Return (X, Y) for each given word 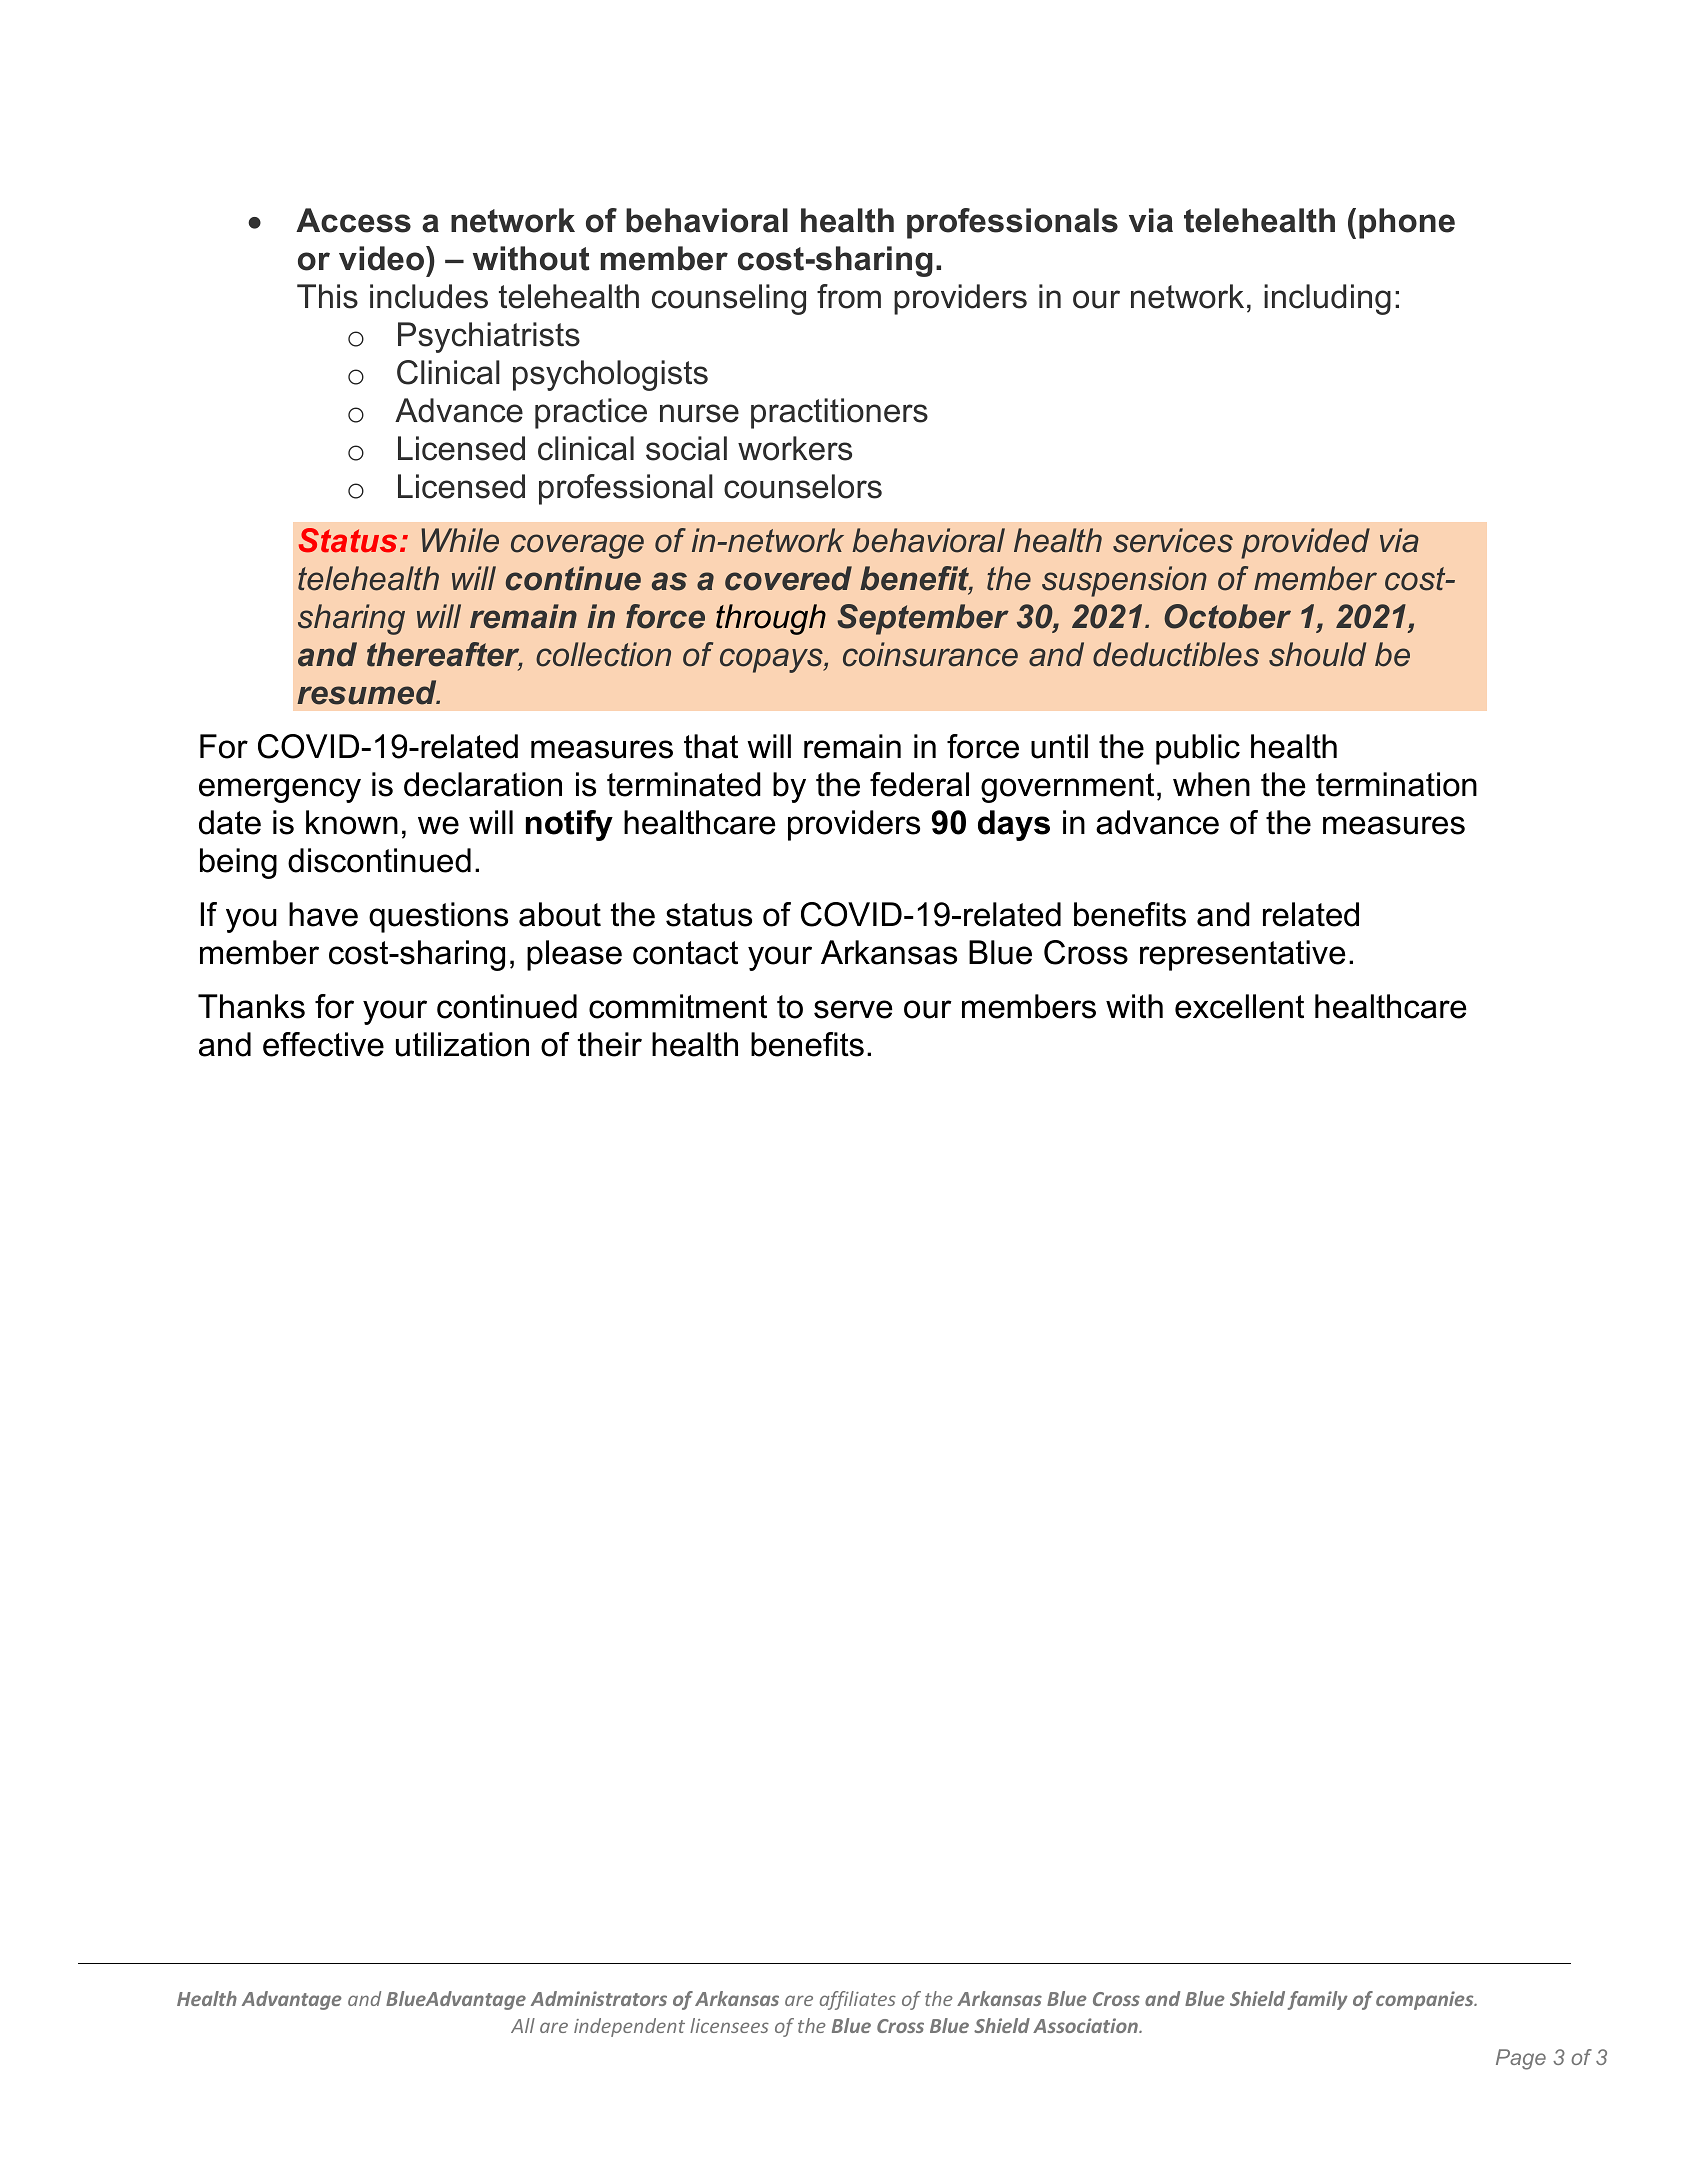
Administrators (599, 1998)
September (923, 619)
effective (323, 1044)
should (1317, 654)
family (1318, 2000)
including (1327, 299)
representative (1243, 955)
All (523, 2025)
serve (853, 1009)
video (383, 258)
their (610, 1044)
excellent (1239, 1006)
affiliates (858, 2000)
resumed (368, 692)
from (849, 296)
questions (438, 917)
